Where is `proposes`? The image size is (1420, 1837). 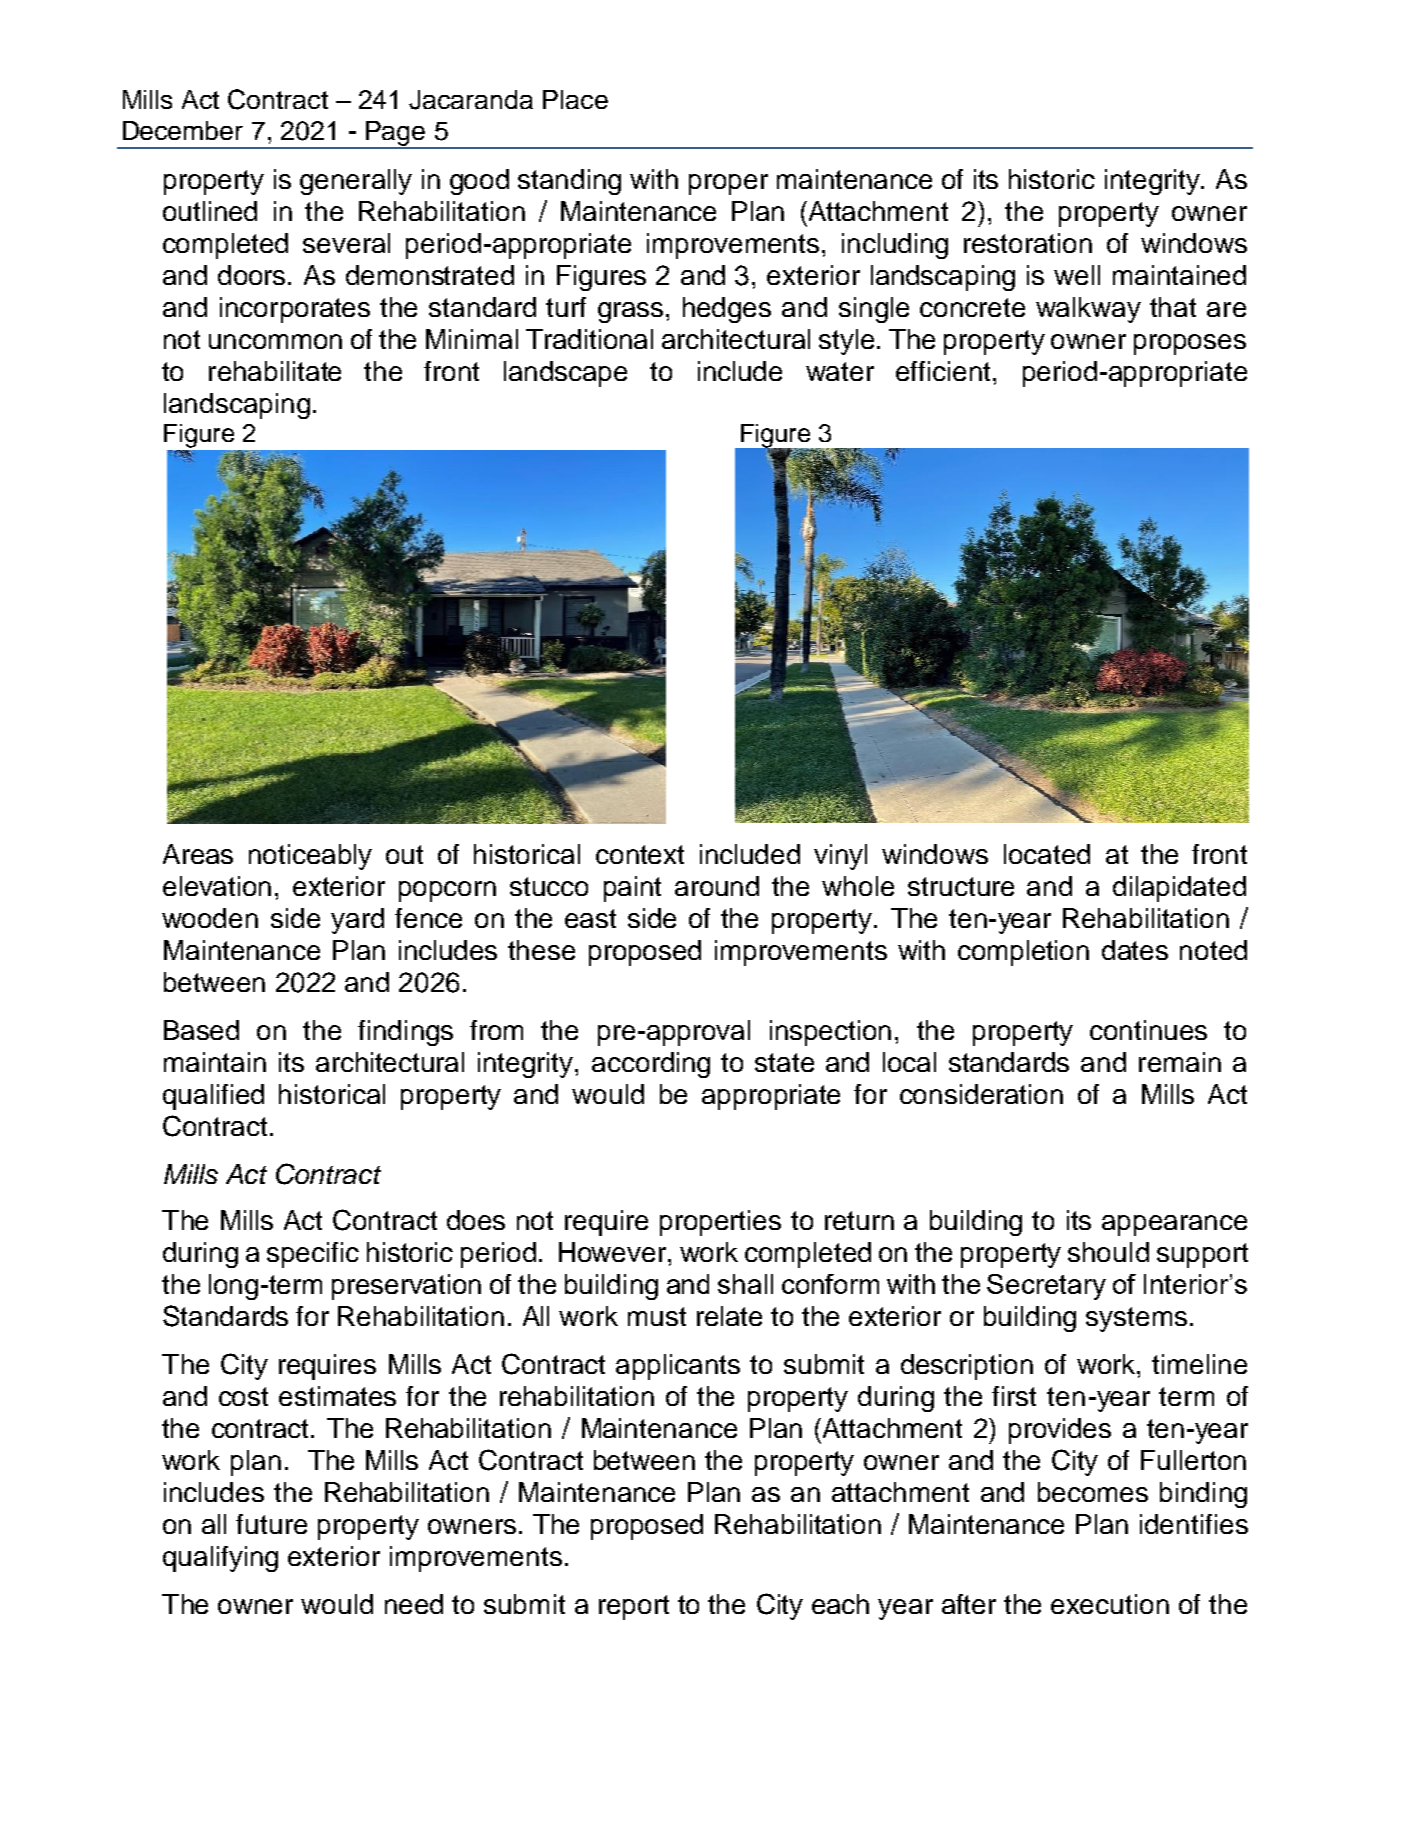 proposes is located at coordinates (1190, 344).
